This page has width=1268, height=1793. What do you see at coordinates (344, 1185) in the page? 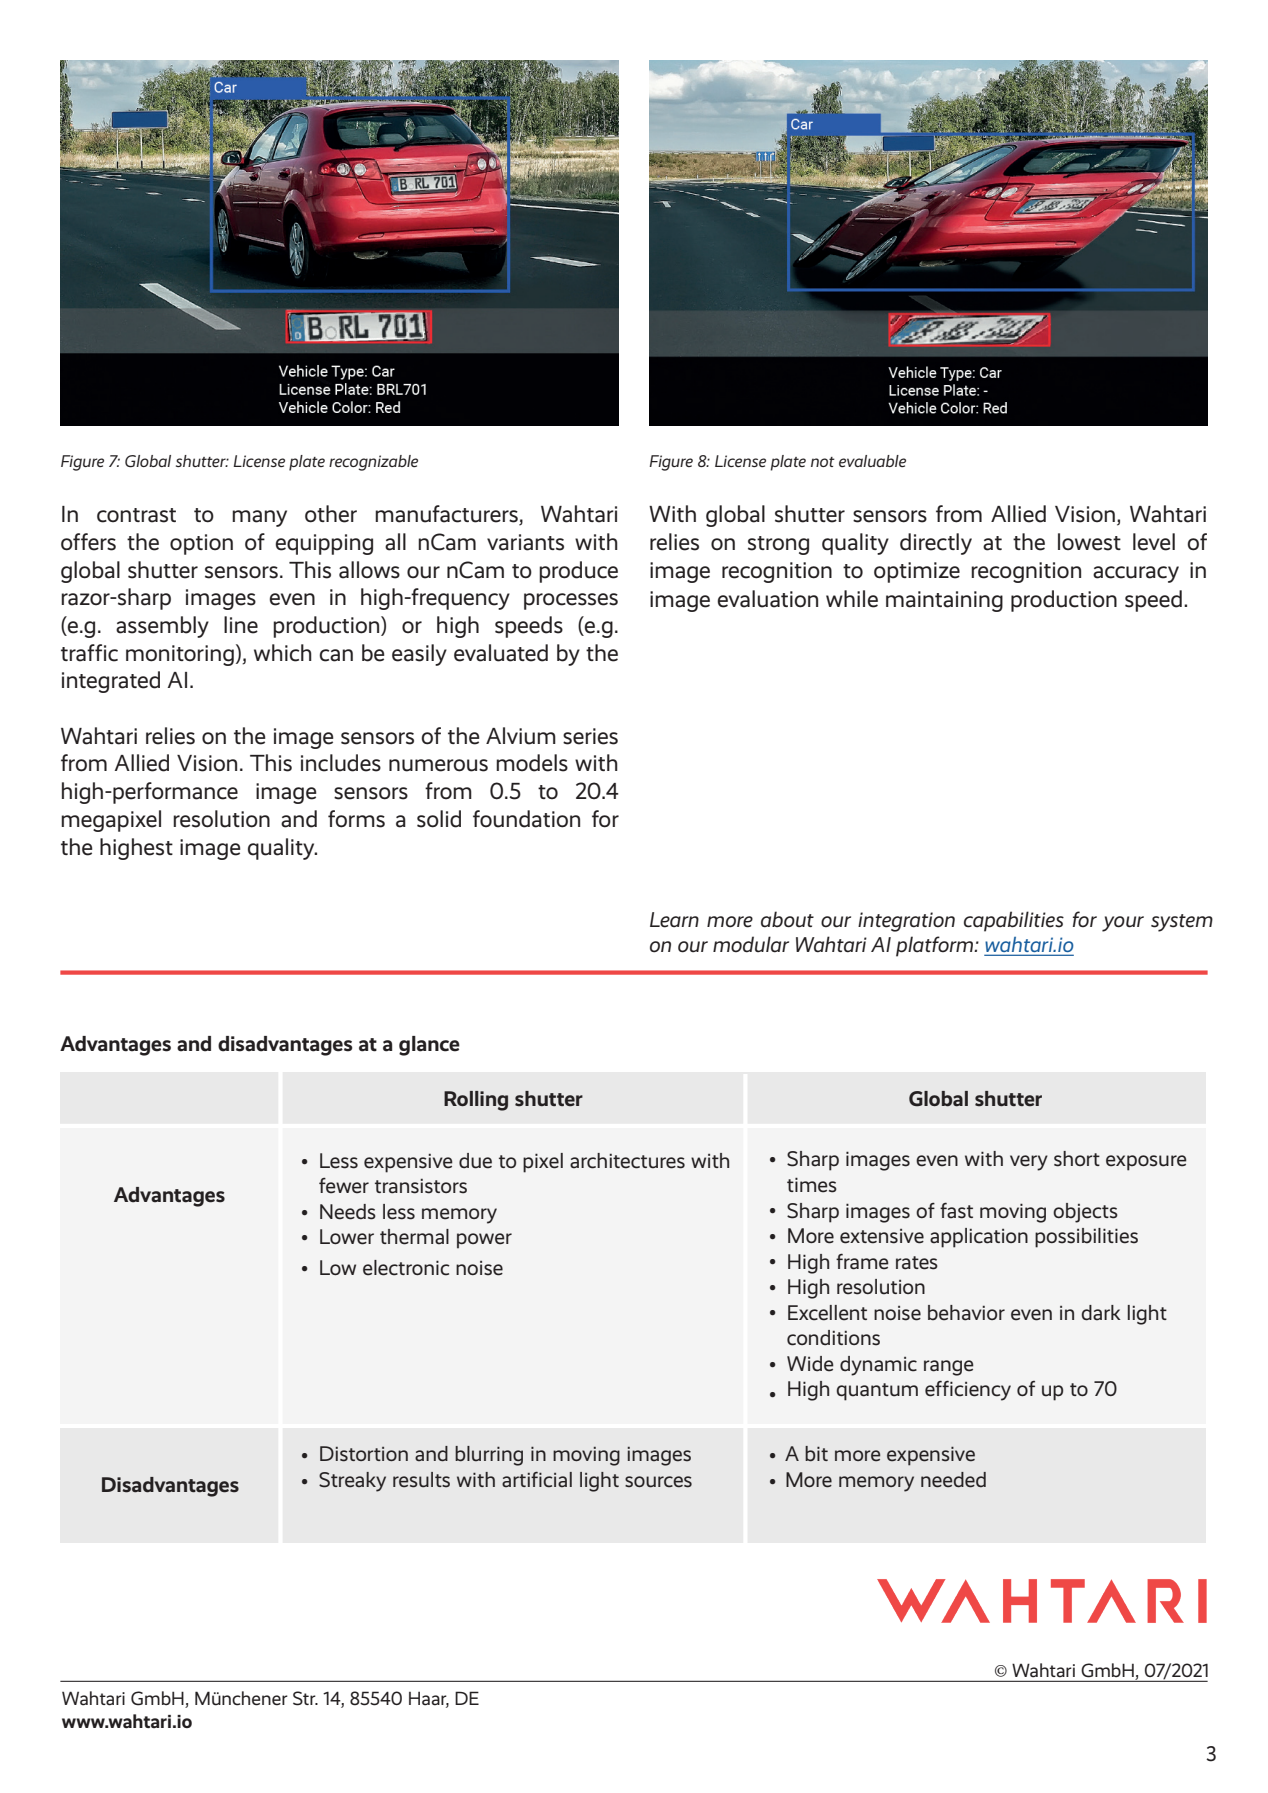
I see `fewer` at bounding box center [344, 1185].
